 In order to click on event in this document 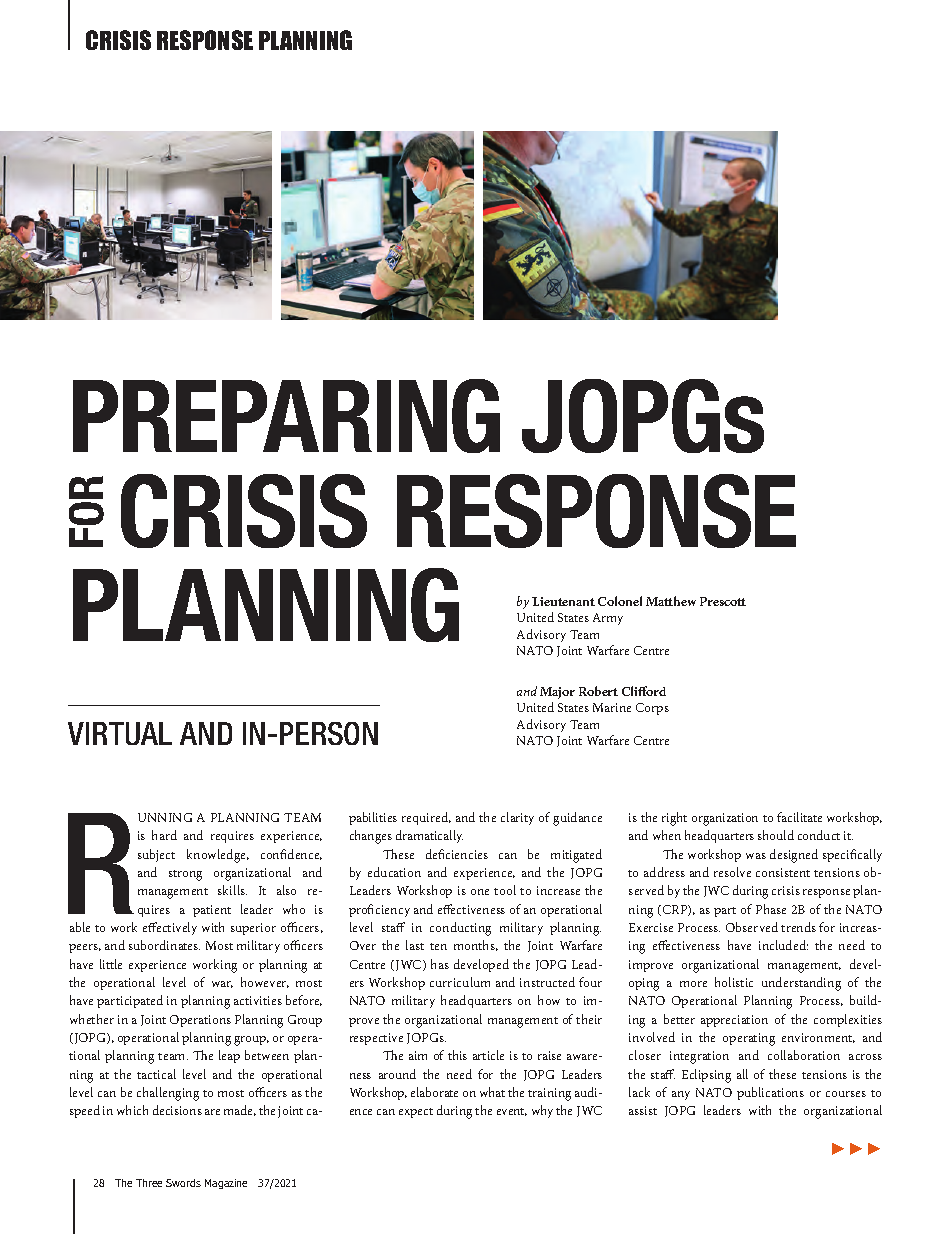, I will do `click(512, 1112)`.
